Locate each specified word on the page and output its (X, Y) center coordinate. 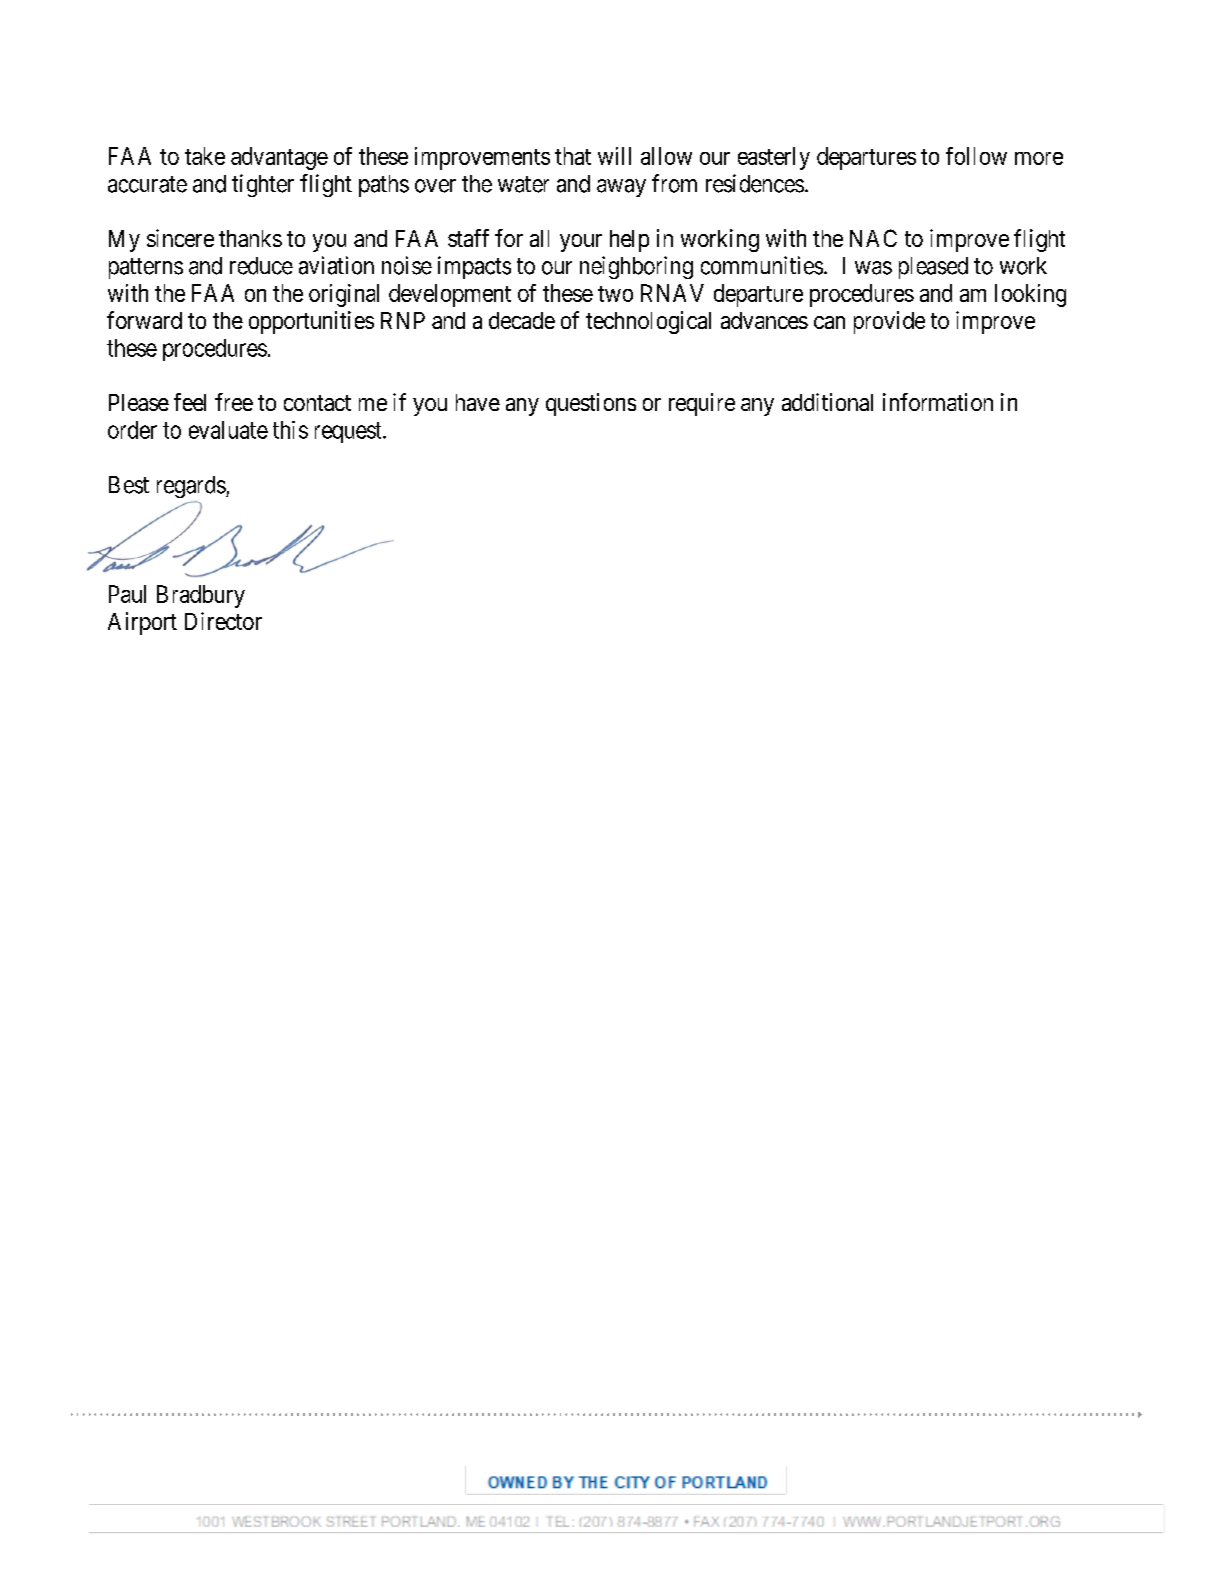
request (349, 432)
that (573, 156)
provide (889, 322)
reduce (261, 266)
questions (591, 404)
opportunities (311, 322)
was (873, 268)
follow (976, 156)
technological (648, 322)
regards (192, 487)
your (581, 243)
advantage (279, 158)
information (938, 402)
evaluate (228, 430)
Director (223, 621)
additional (827, 402)
